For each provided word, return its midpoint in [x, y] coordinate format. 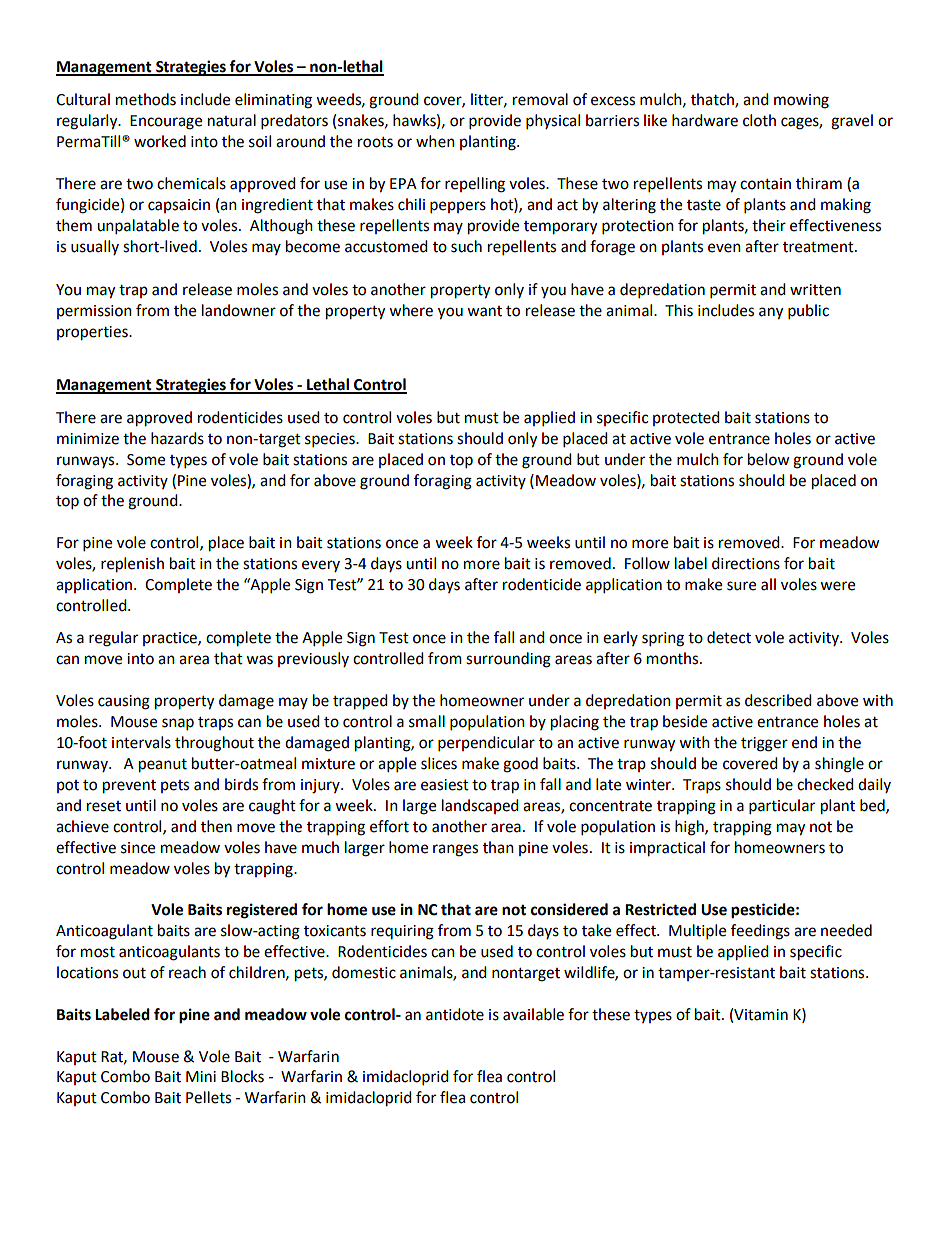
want [484, 311]
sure [741, 586]
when [435, 141]
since [138, 848]
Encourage [166, 122]
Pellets [208, 1097]
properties [93, 333]
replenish [132, 565]
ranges [455, 850]
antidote [455, 1014]
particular [782, 807]
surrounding [508, 660]
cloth [759, 120]
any [771, 313]
